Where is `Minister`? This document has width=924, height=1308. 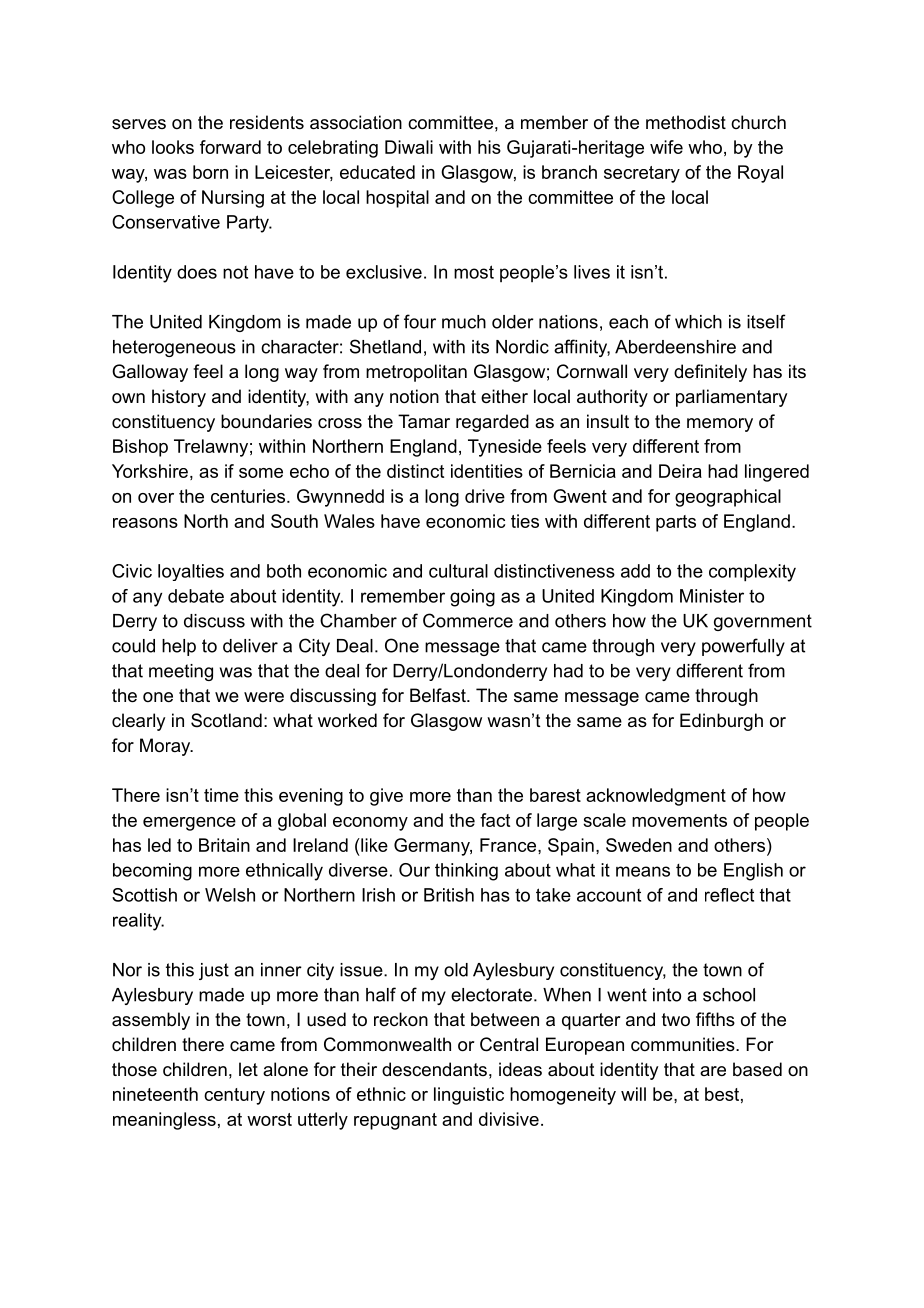
Minister is located at coordinates (712, 596).
